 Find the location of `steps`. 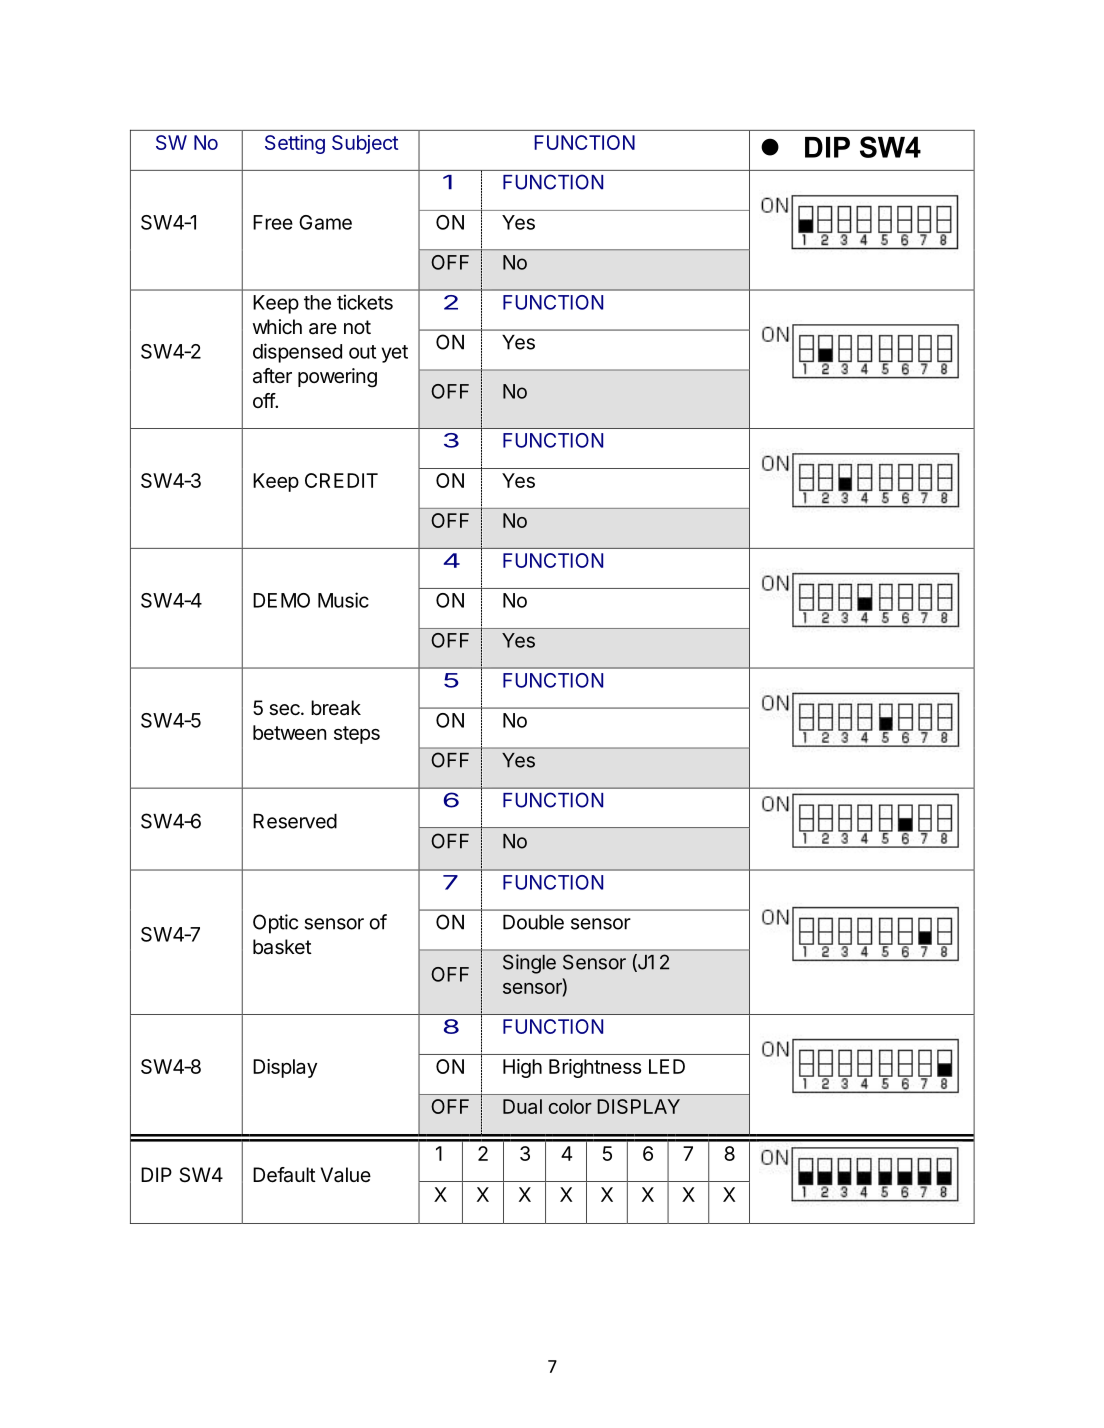

steps is located at coordinates (357, 735).
